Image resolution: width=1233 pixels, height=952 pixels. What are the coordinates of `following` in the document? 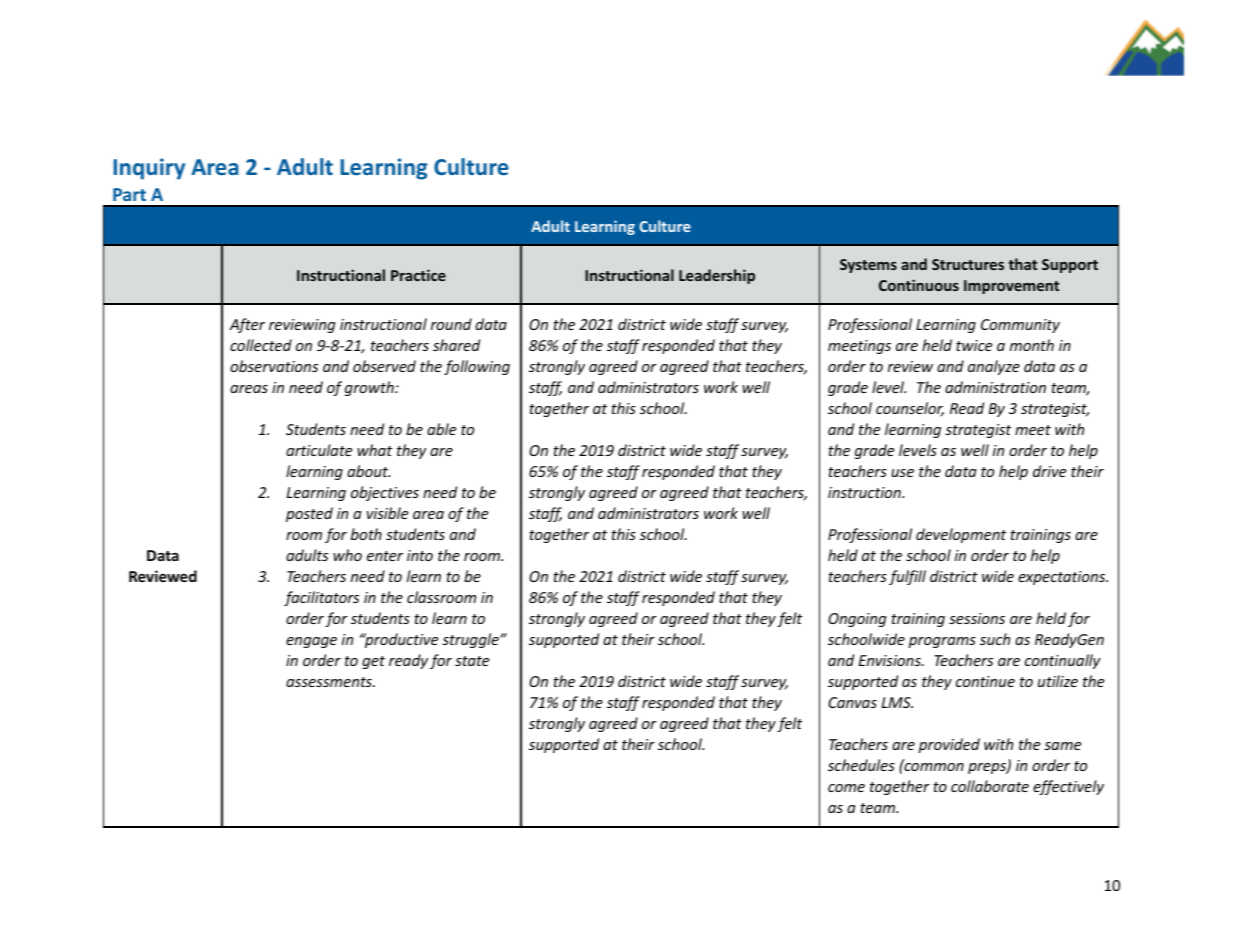 It's located at (477, 367).
